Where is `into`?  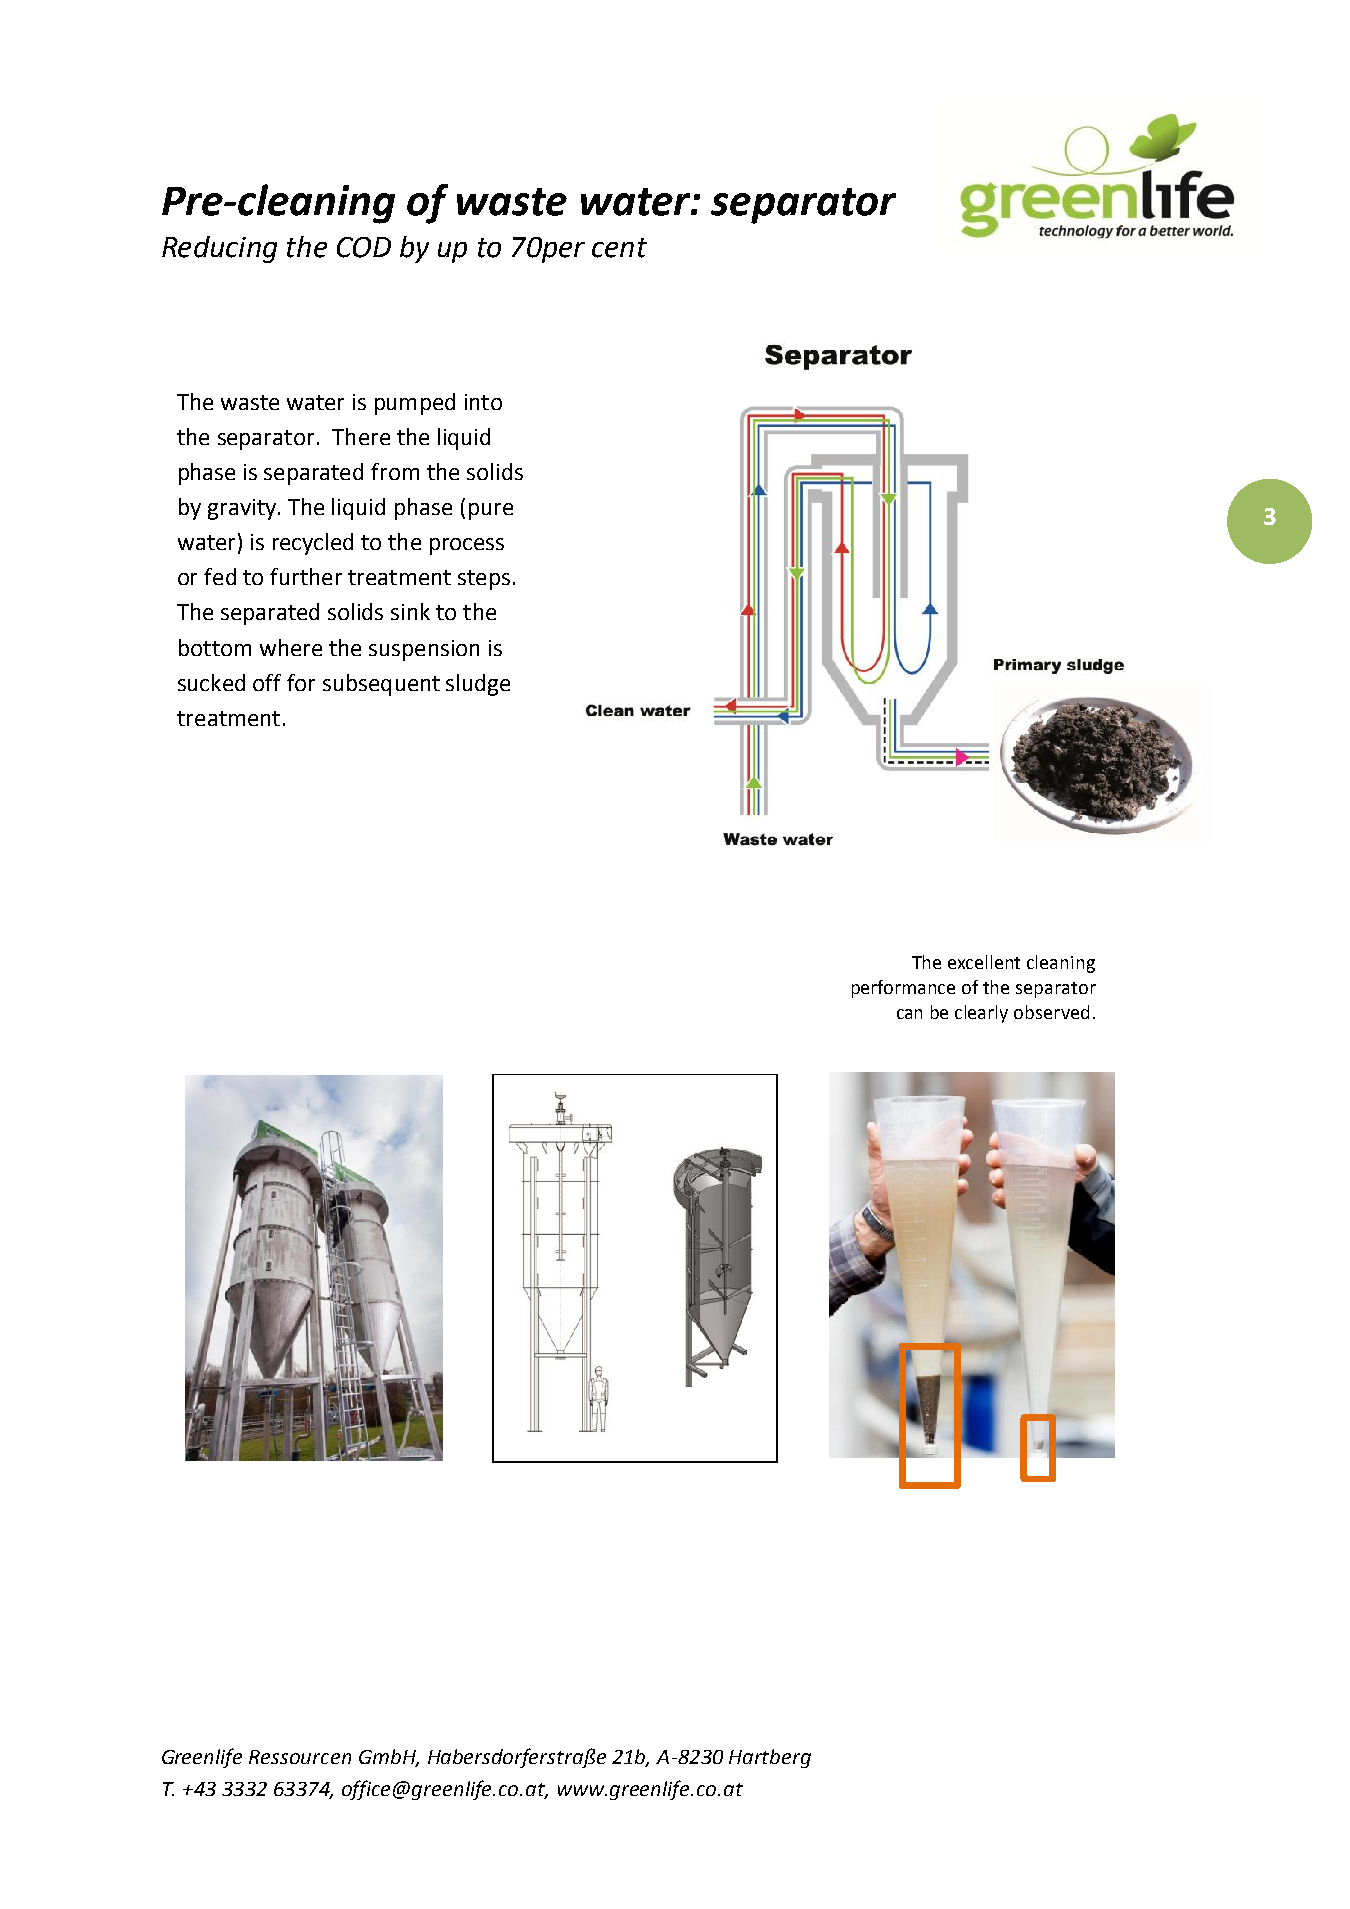 into is located at coordinates (483, 402).
